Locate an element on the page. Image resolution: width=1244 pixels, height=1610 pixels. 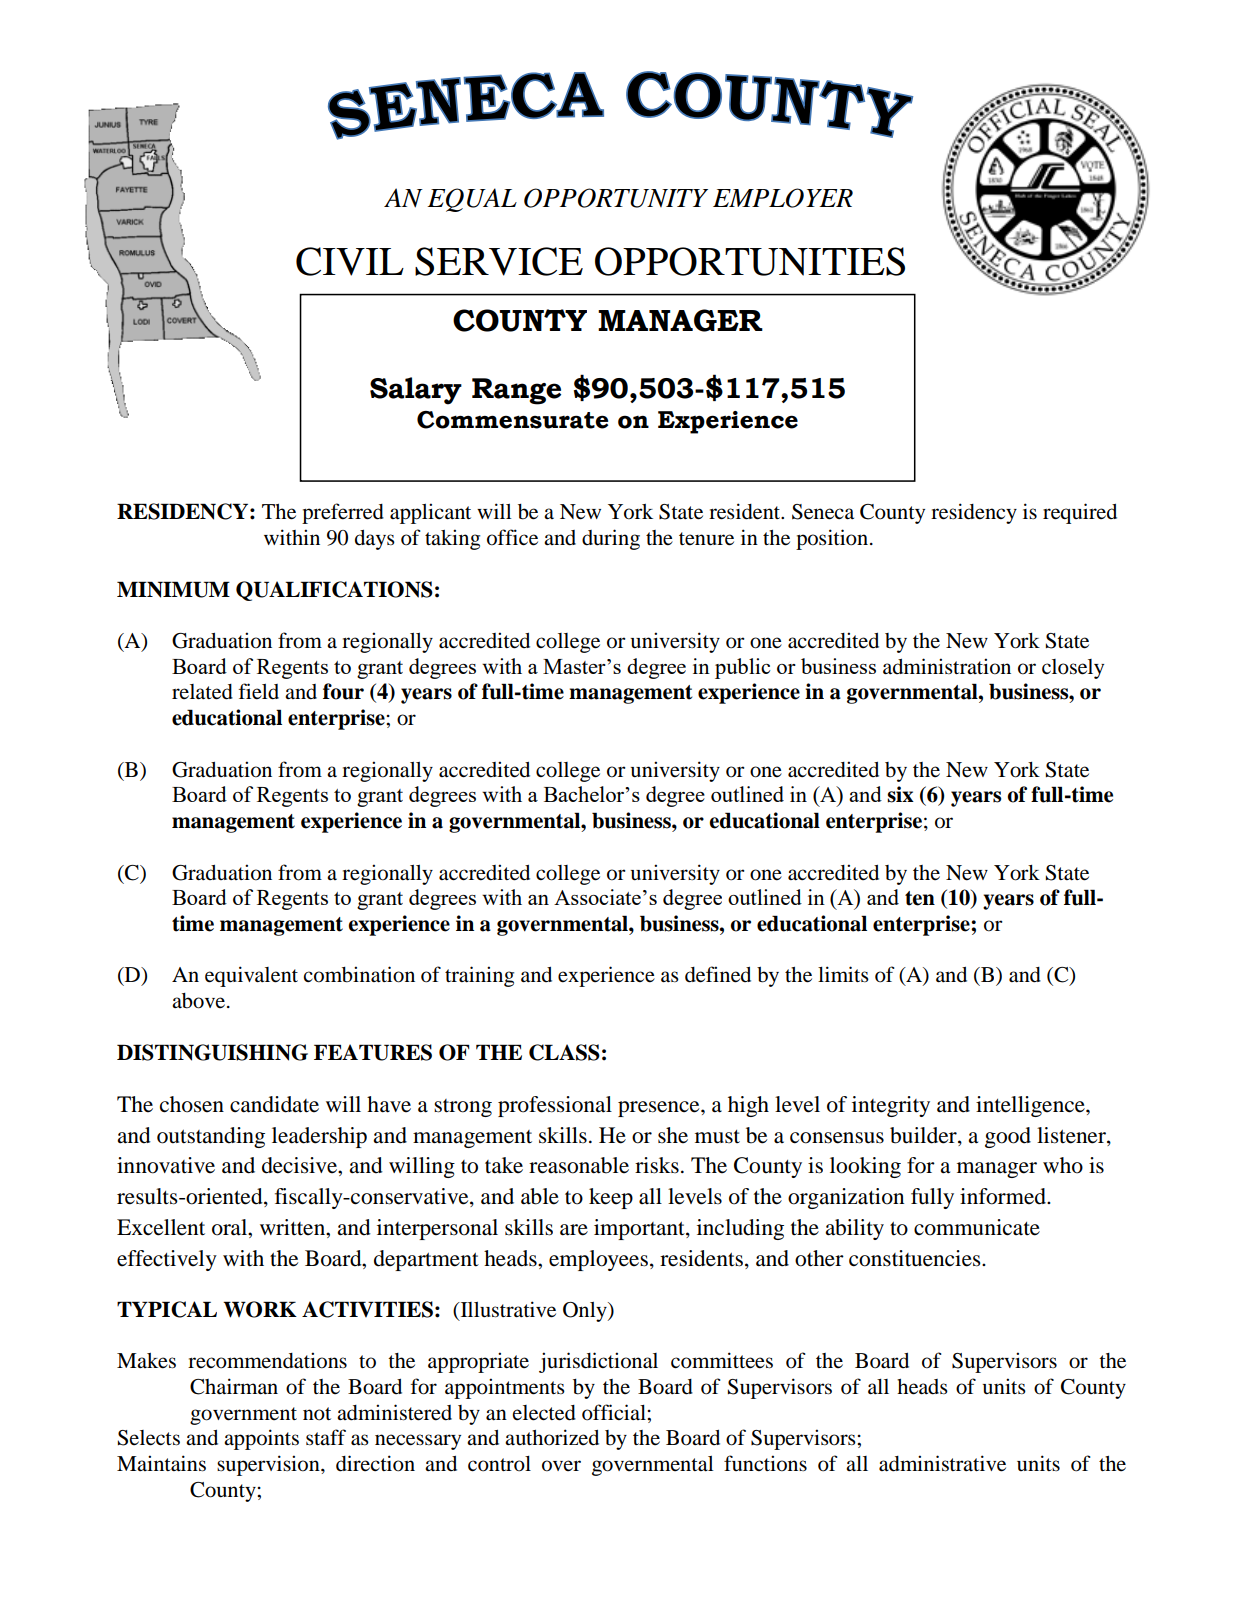
CIVIL is located at coordinates (350, 261).
